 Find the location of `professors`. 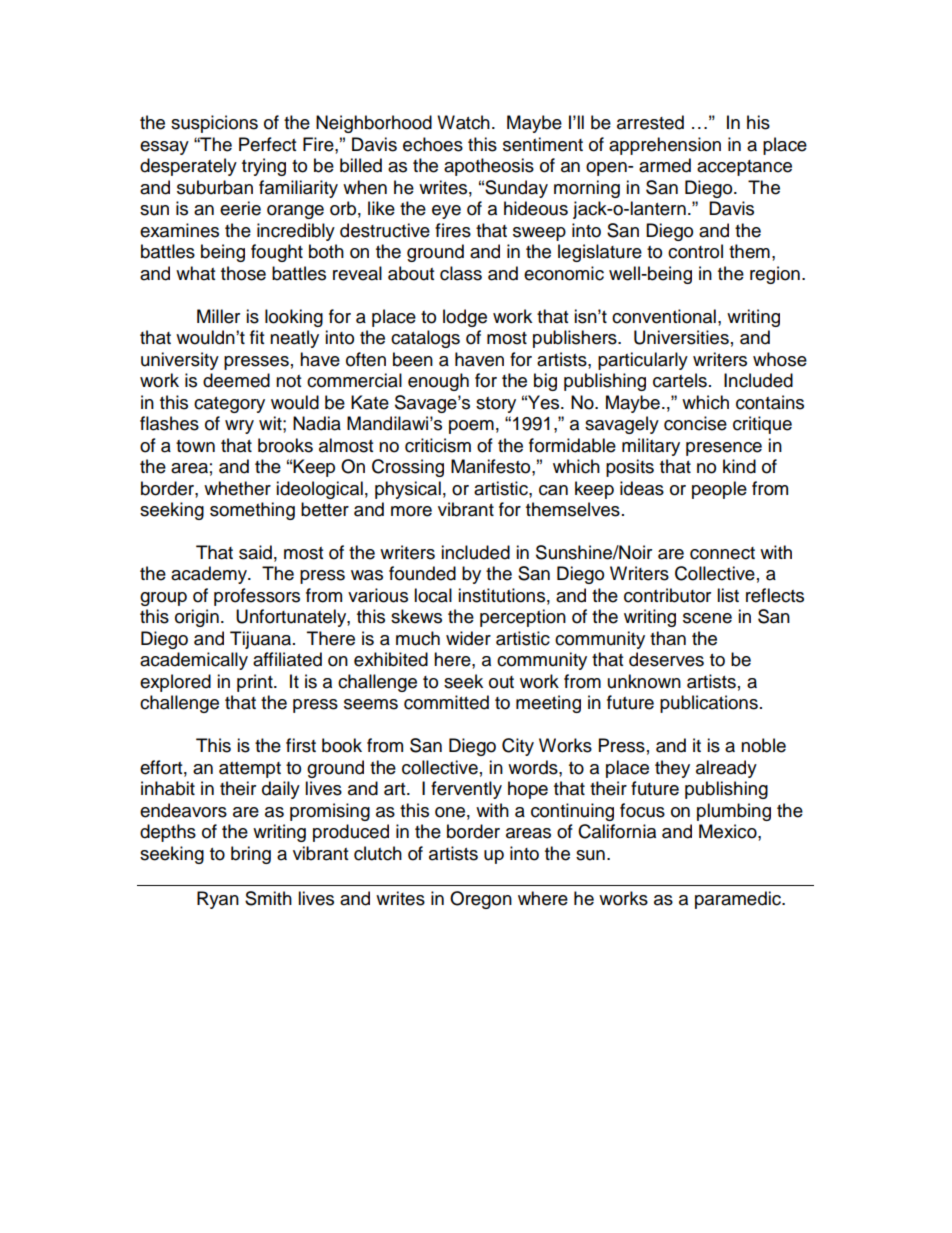

professors is located at coordinates (257, 597).
